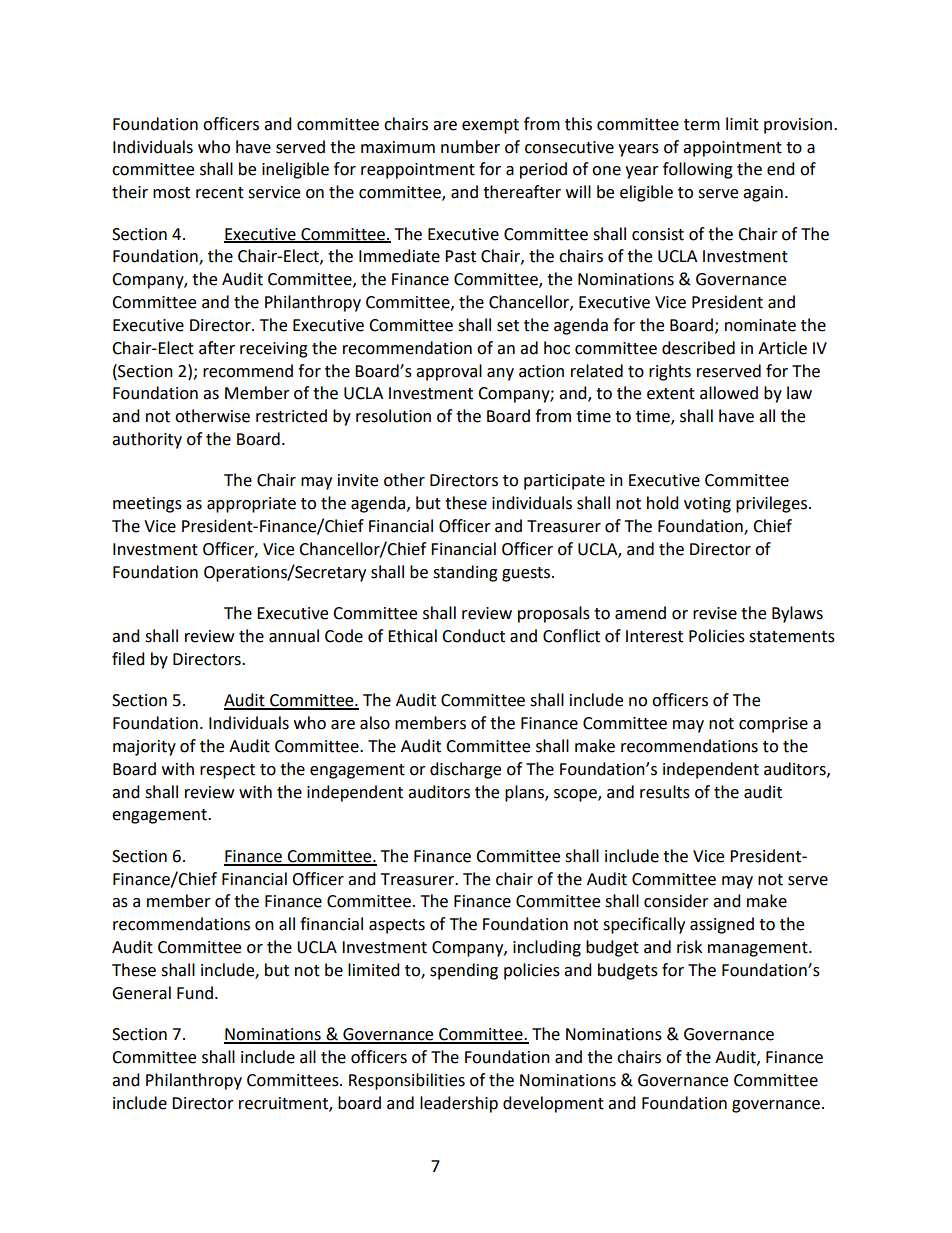 This image has height=1233, width=952. What do you see at coordinates (294, 636) in the image?
I see `annual` at bounding box center [294, 636].
